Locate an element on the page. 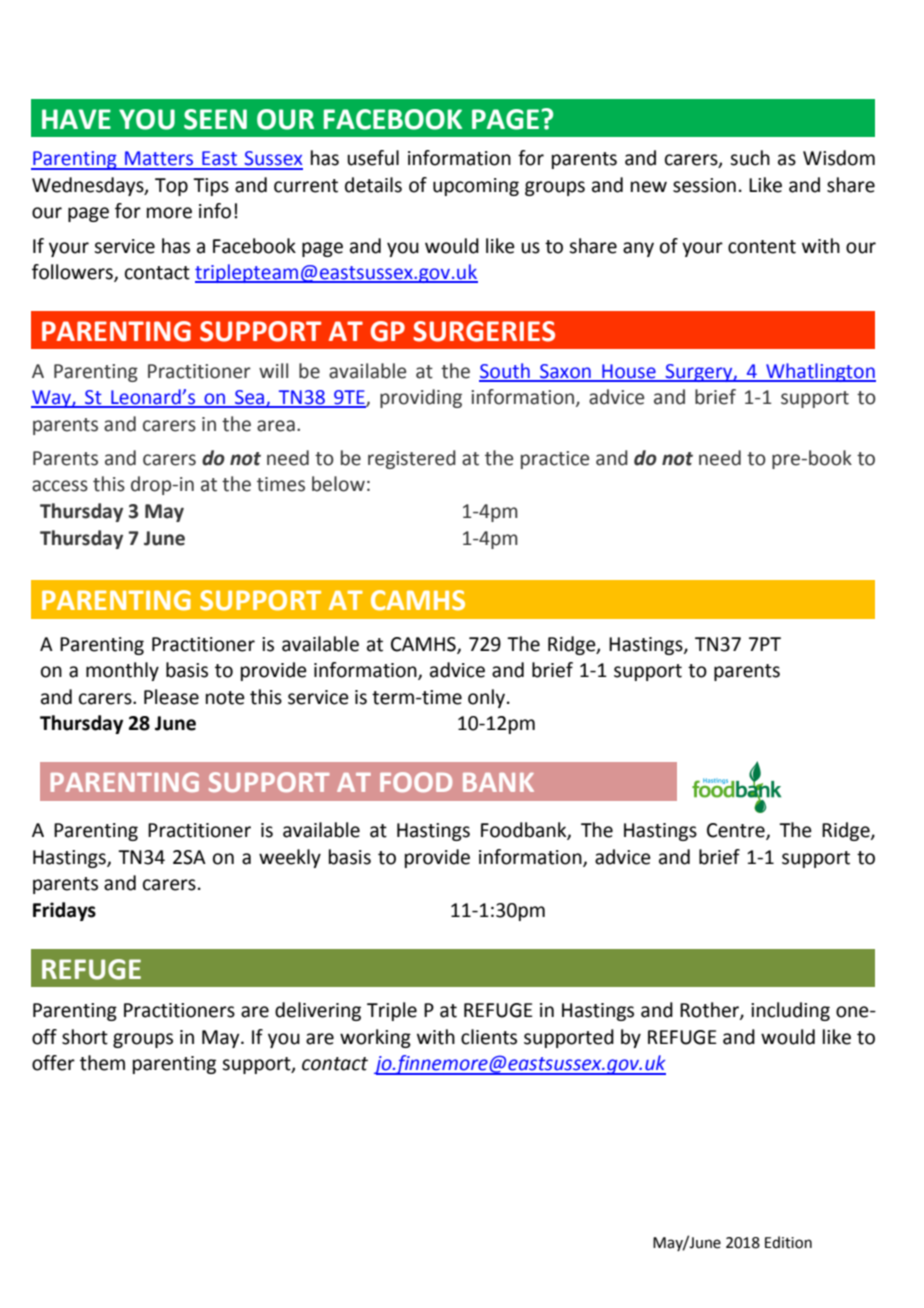 The height and width of the document is (1308, 924). including is located at coordinates (790, 1011).
